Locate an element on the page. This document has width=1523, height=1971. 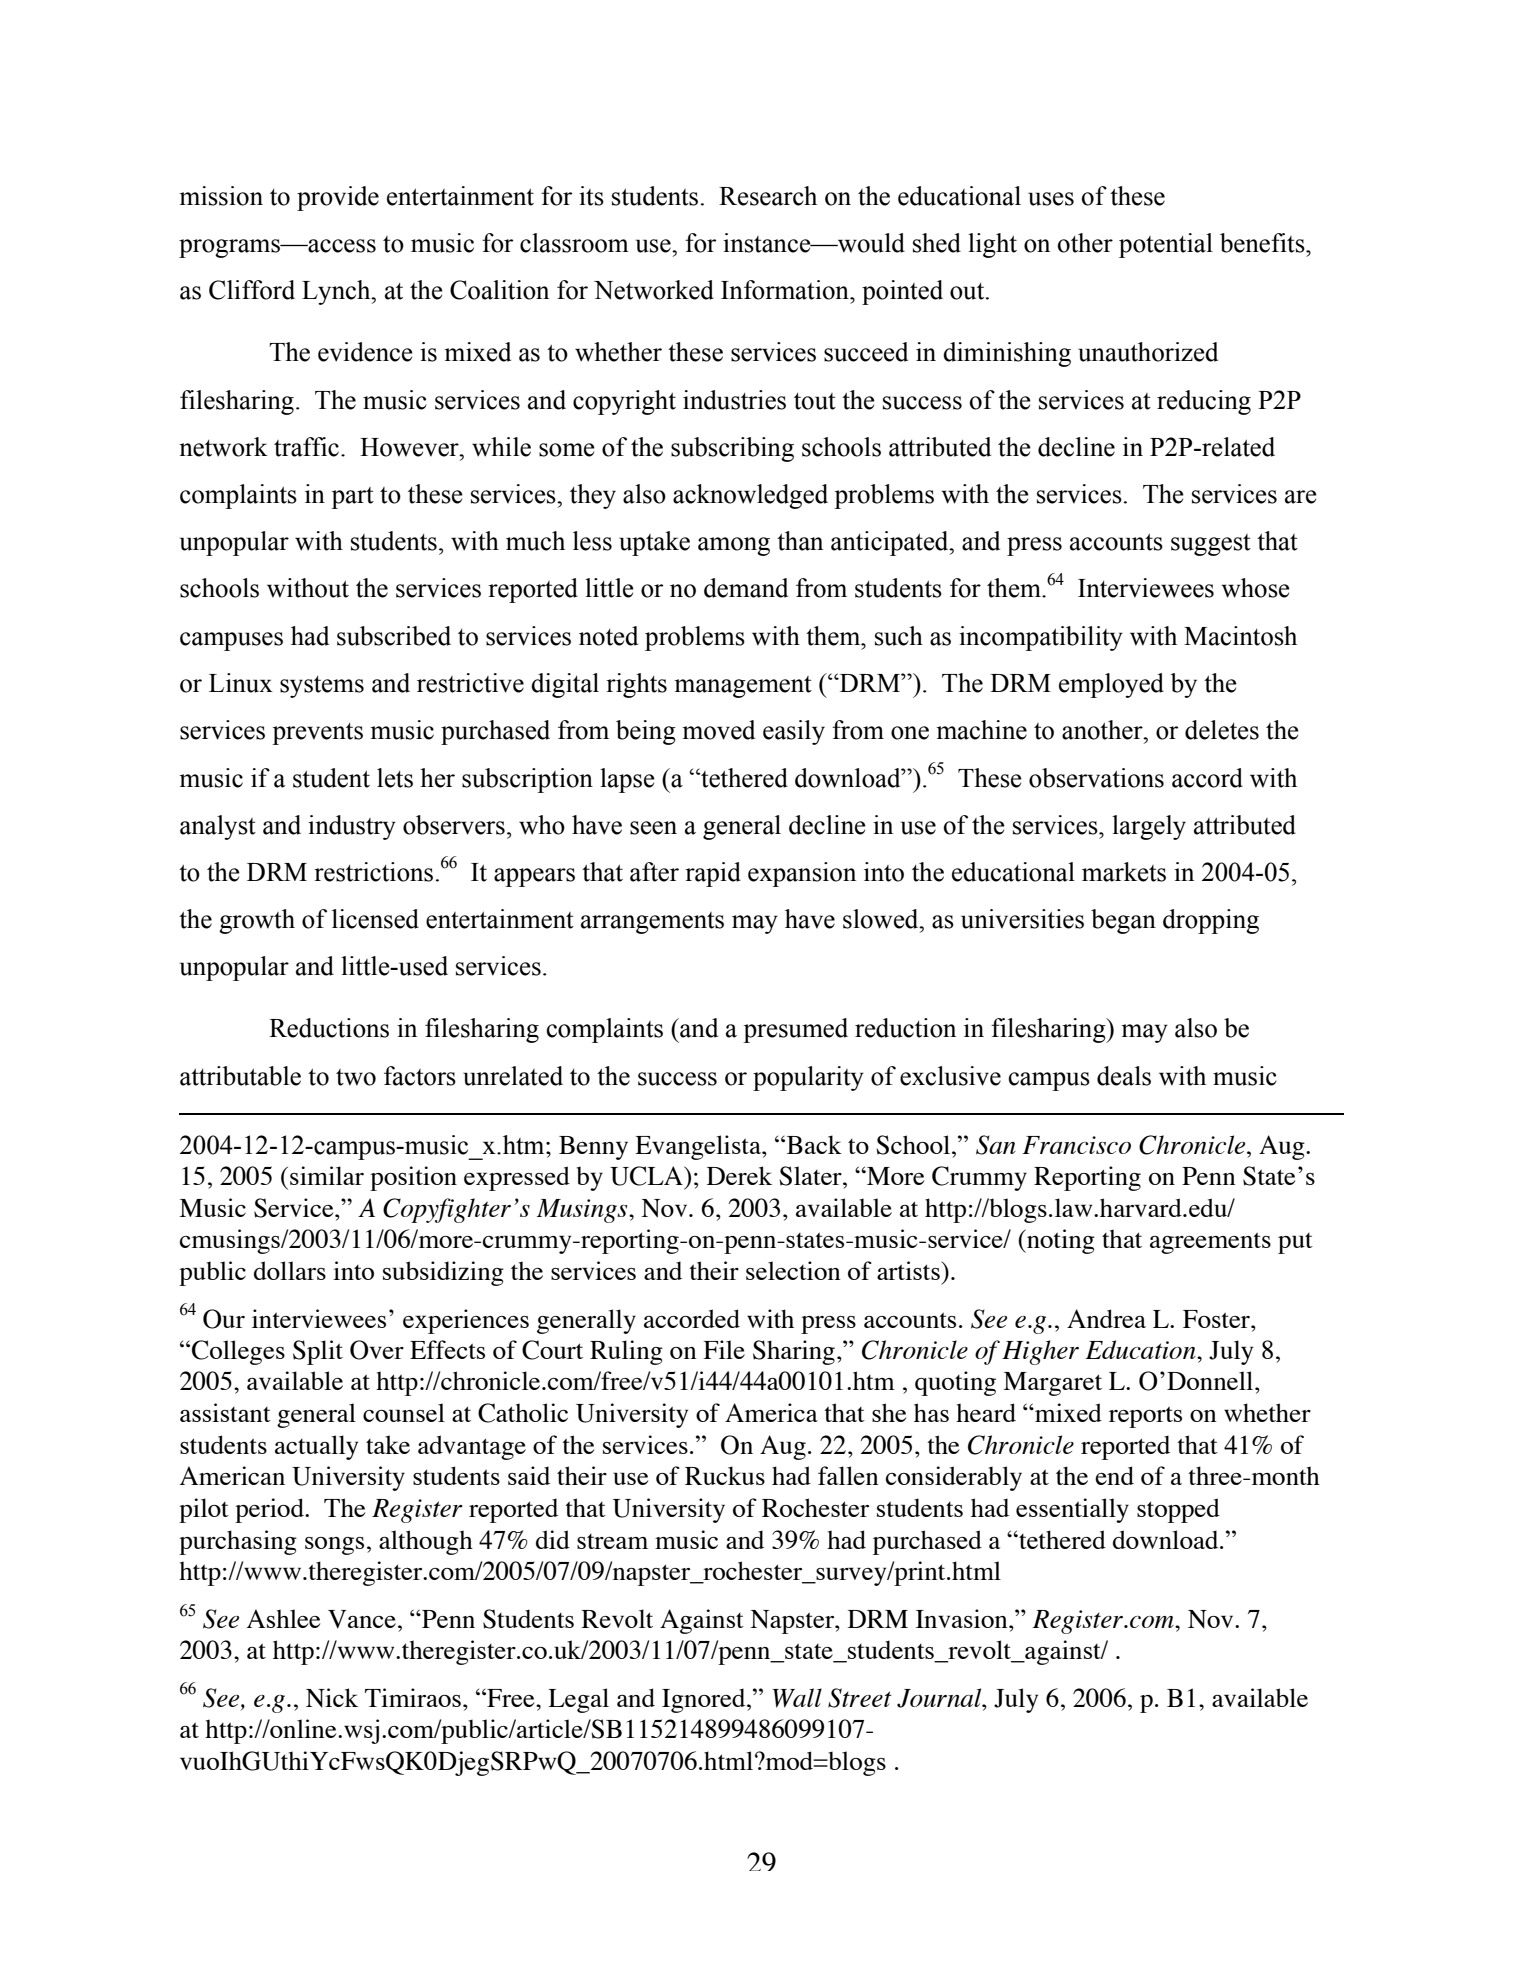
suggest is located at coordinates (1211, 545).
